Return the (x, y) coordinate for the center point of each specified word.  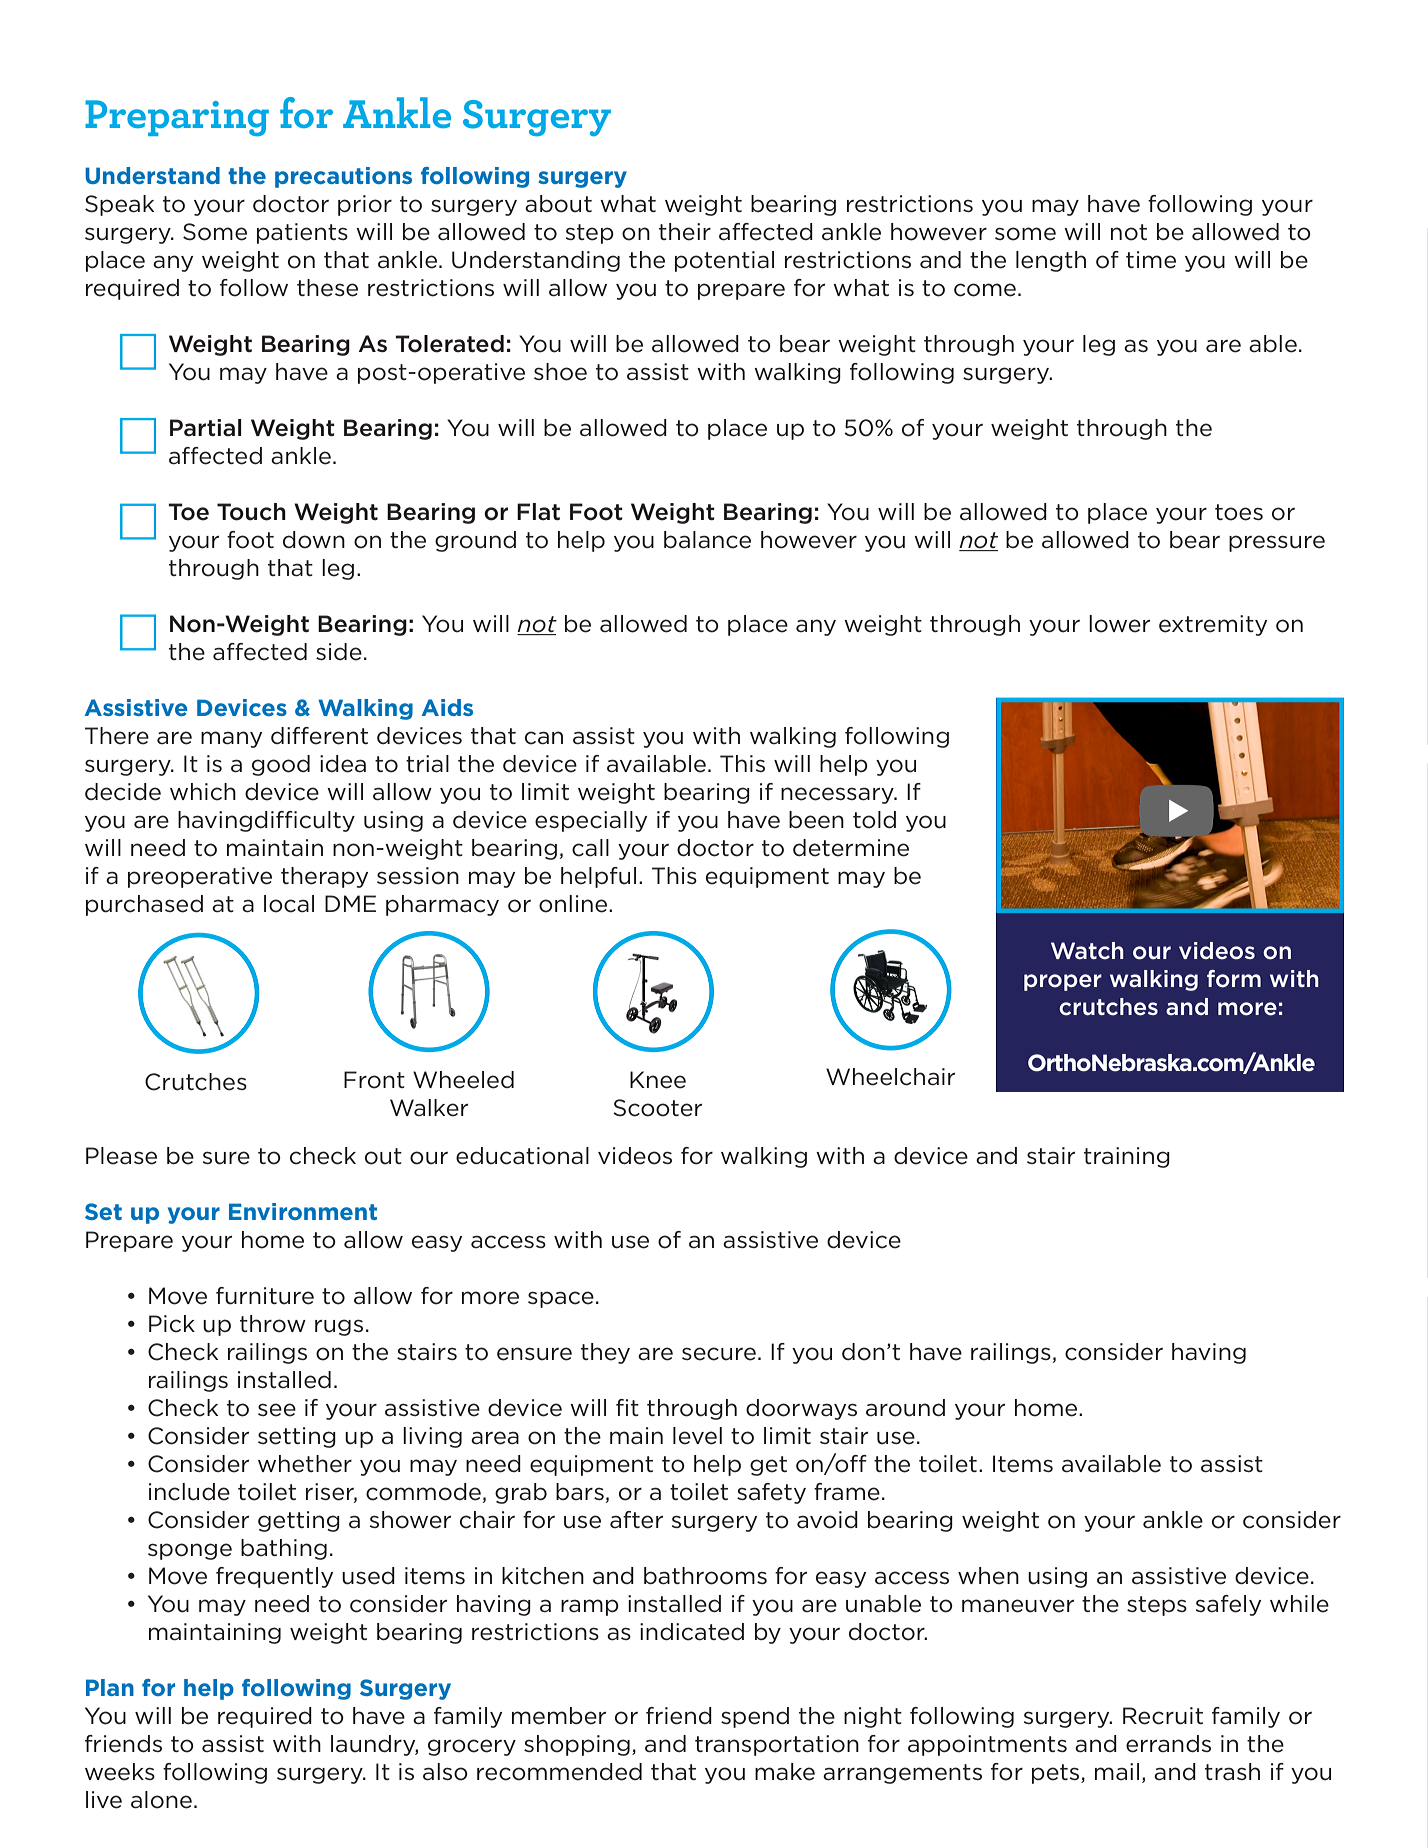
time (1151, 260)
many (231, 739)
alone (161, 1800)
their (685, 232)
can (544, 738)
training (1127, 1157)
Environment (303, 1211)
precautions (343, 177)
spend (755, 1717)
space (561, 1299)
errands (1168, 1744)
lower (1119, 624)
